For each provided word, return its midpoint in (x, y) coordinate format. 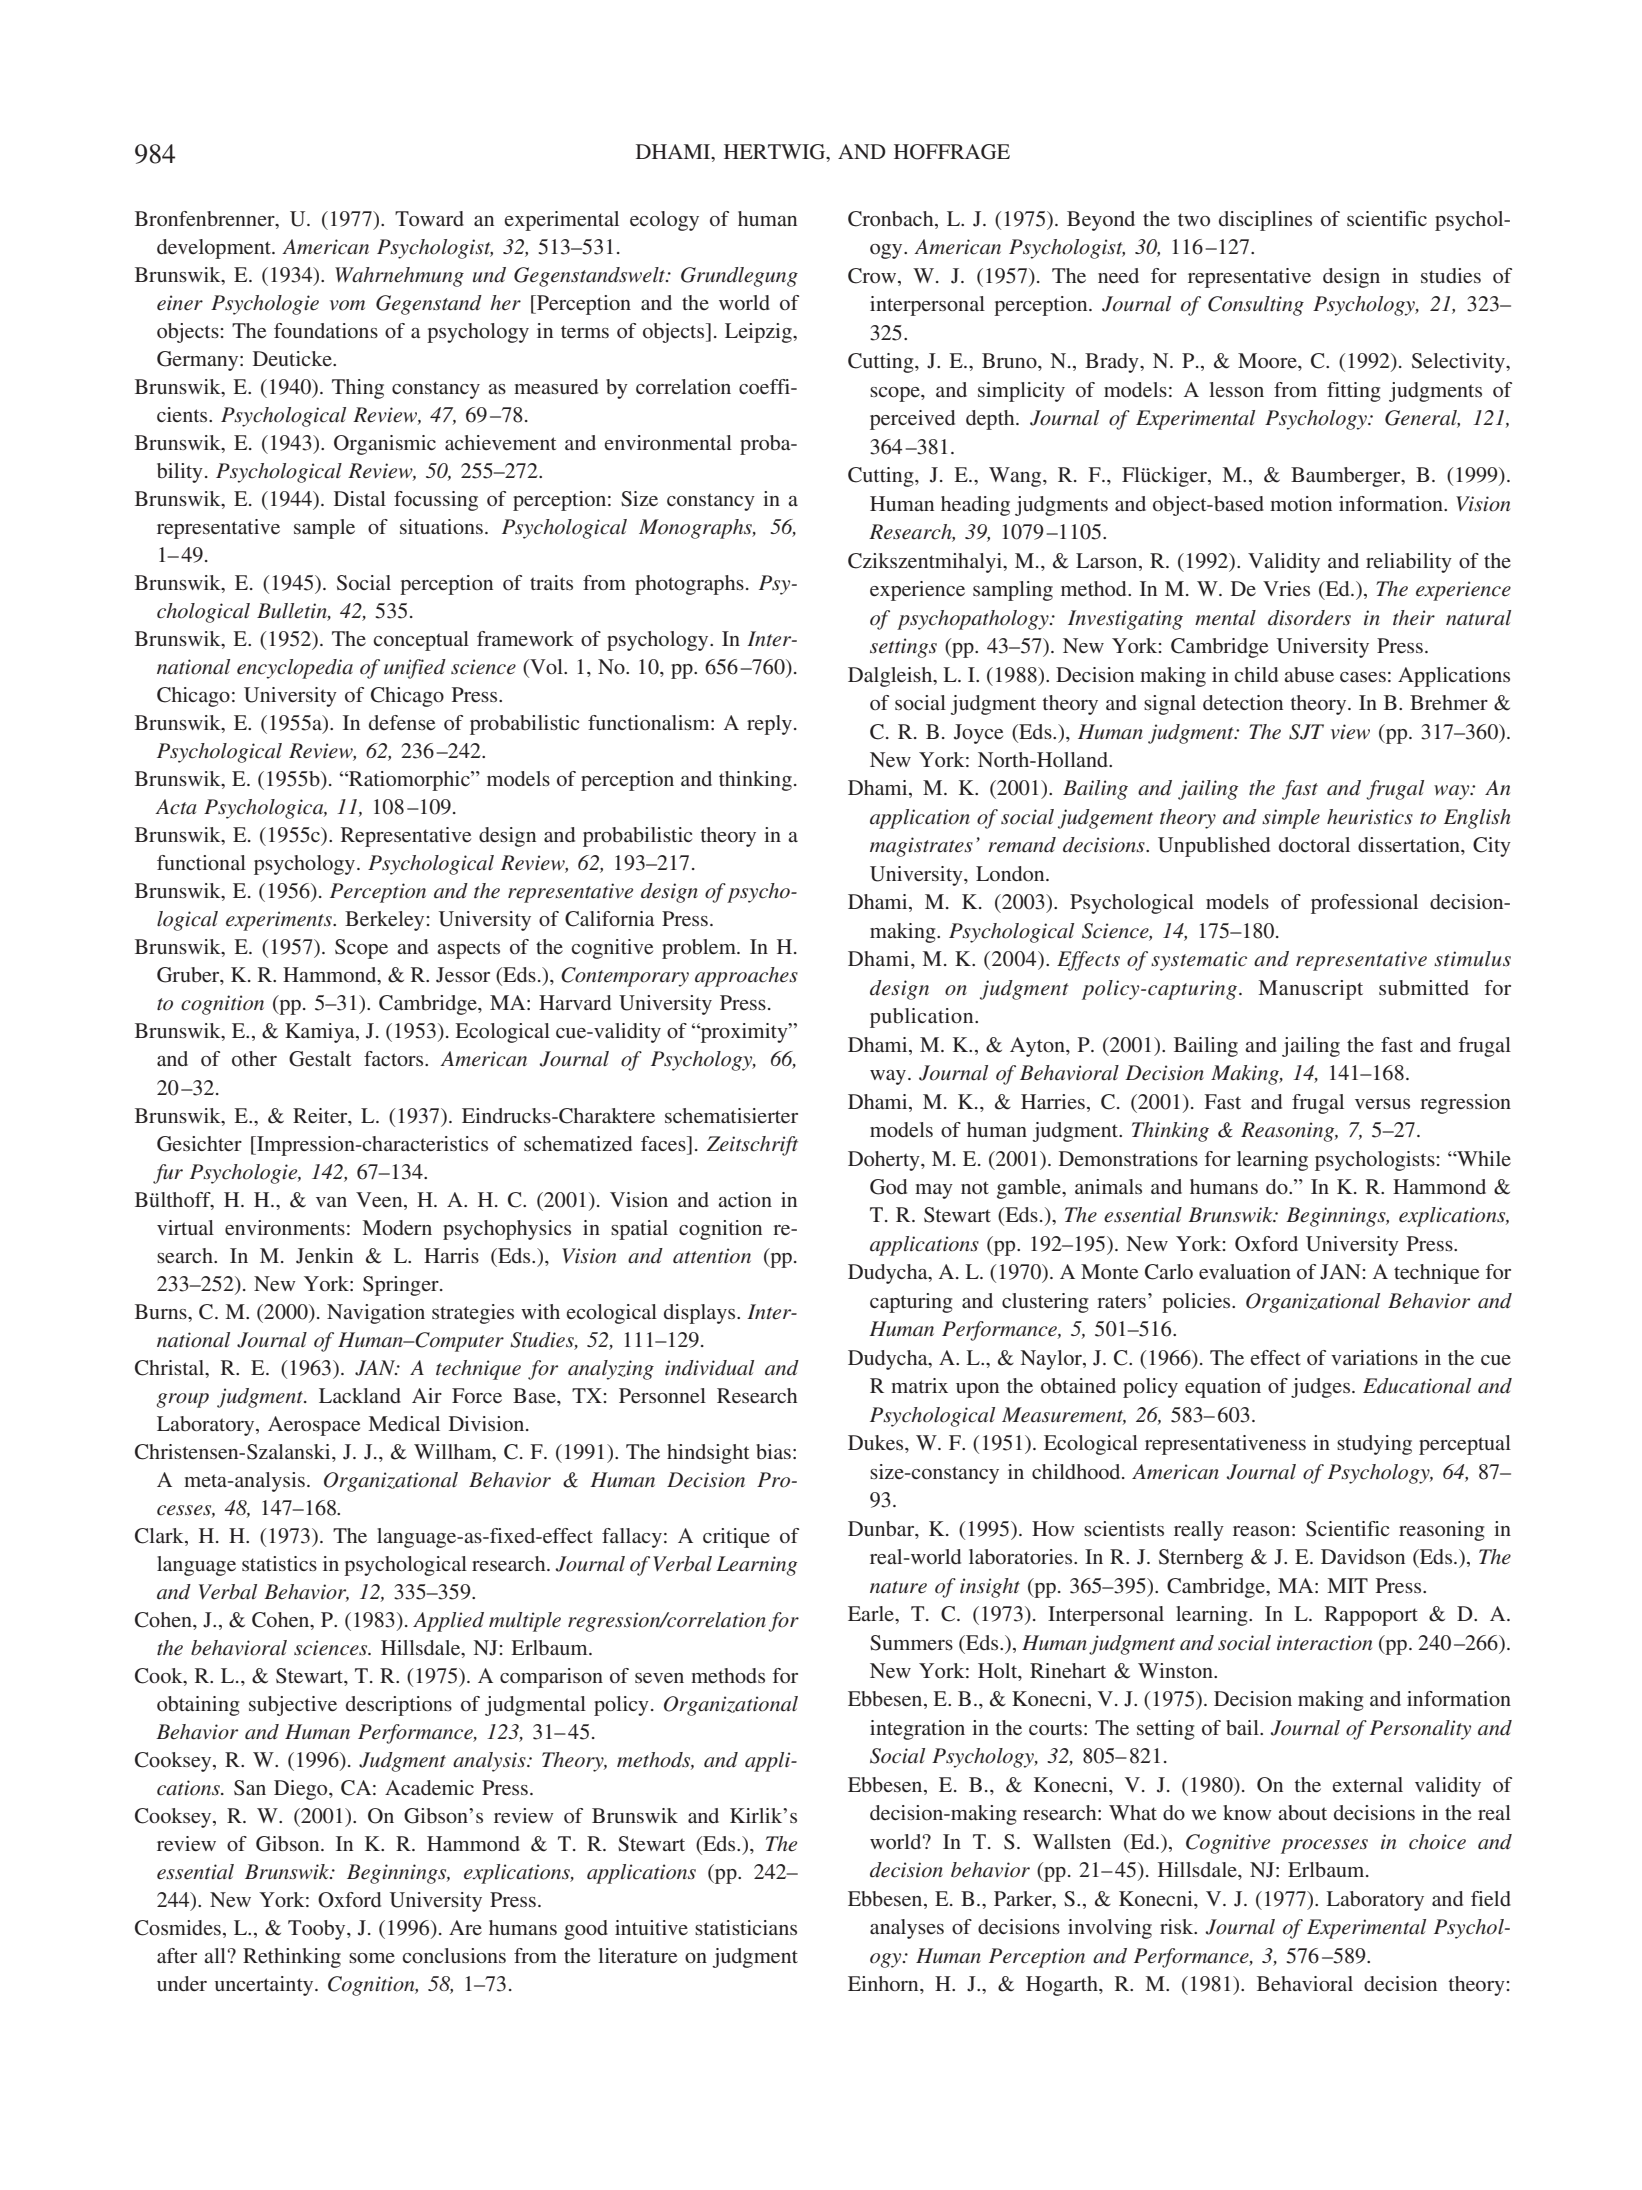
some (372, 1958)
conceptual (421, 641)
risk (1178, 1926)
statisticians (746, 1927)
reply (771, 725)
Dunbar (882, 1529)
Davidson (1363, 1556)
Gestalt (320, 1059)
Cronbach (892, 219)
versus (1382, 1104)
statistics (279, 1563)
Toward (429, 218)
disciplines (1265, 221)
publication (923, 1018)
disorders (1309, 618)
